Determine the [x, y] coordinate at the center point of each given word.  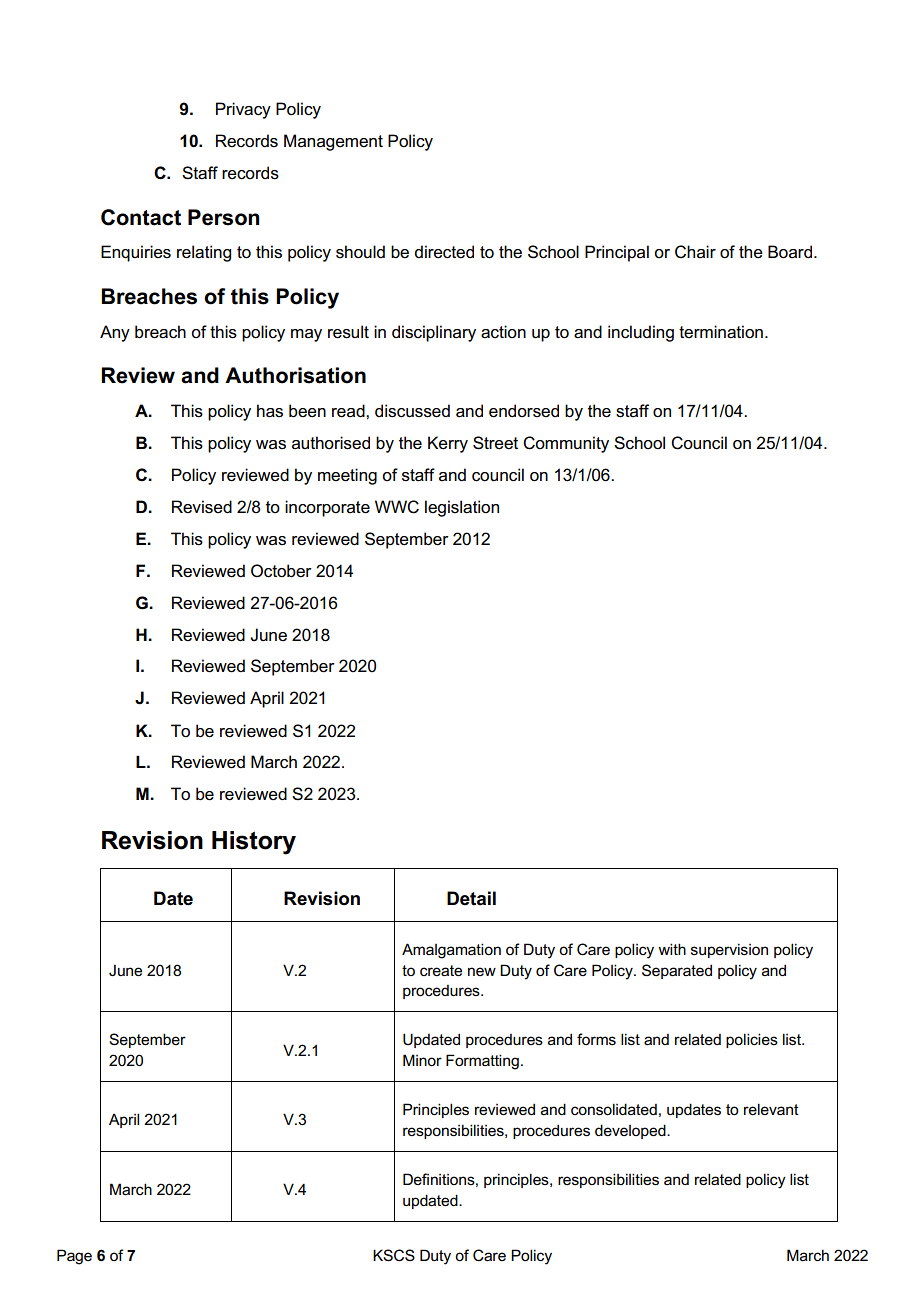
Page [74, 1257]
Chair [695, 252]
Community [566, 444]
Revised [202, 507]
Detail [471, 898]
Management [333, 142]
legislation [462, 508]
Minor [422, 1060]
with [672, 949]
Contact [141, 217]
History [254, 843]
